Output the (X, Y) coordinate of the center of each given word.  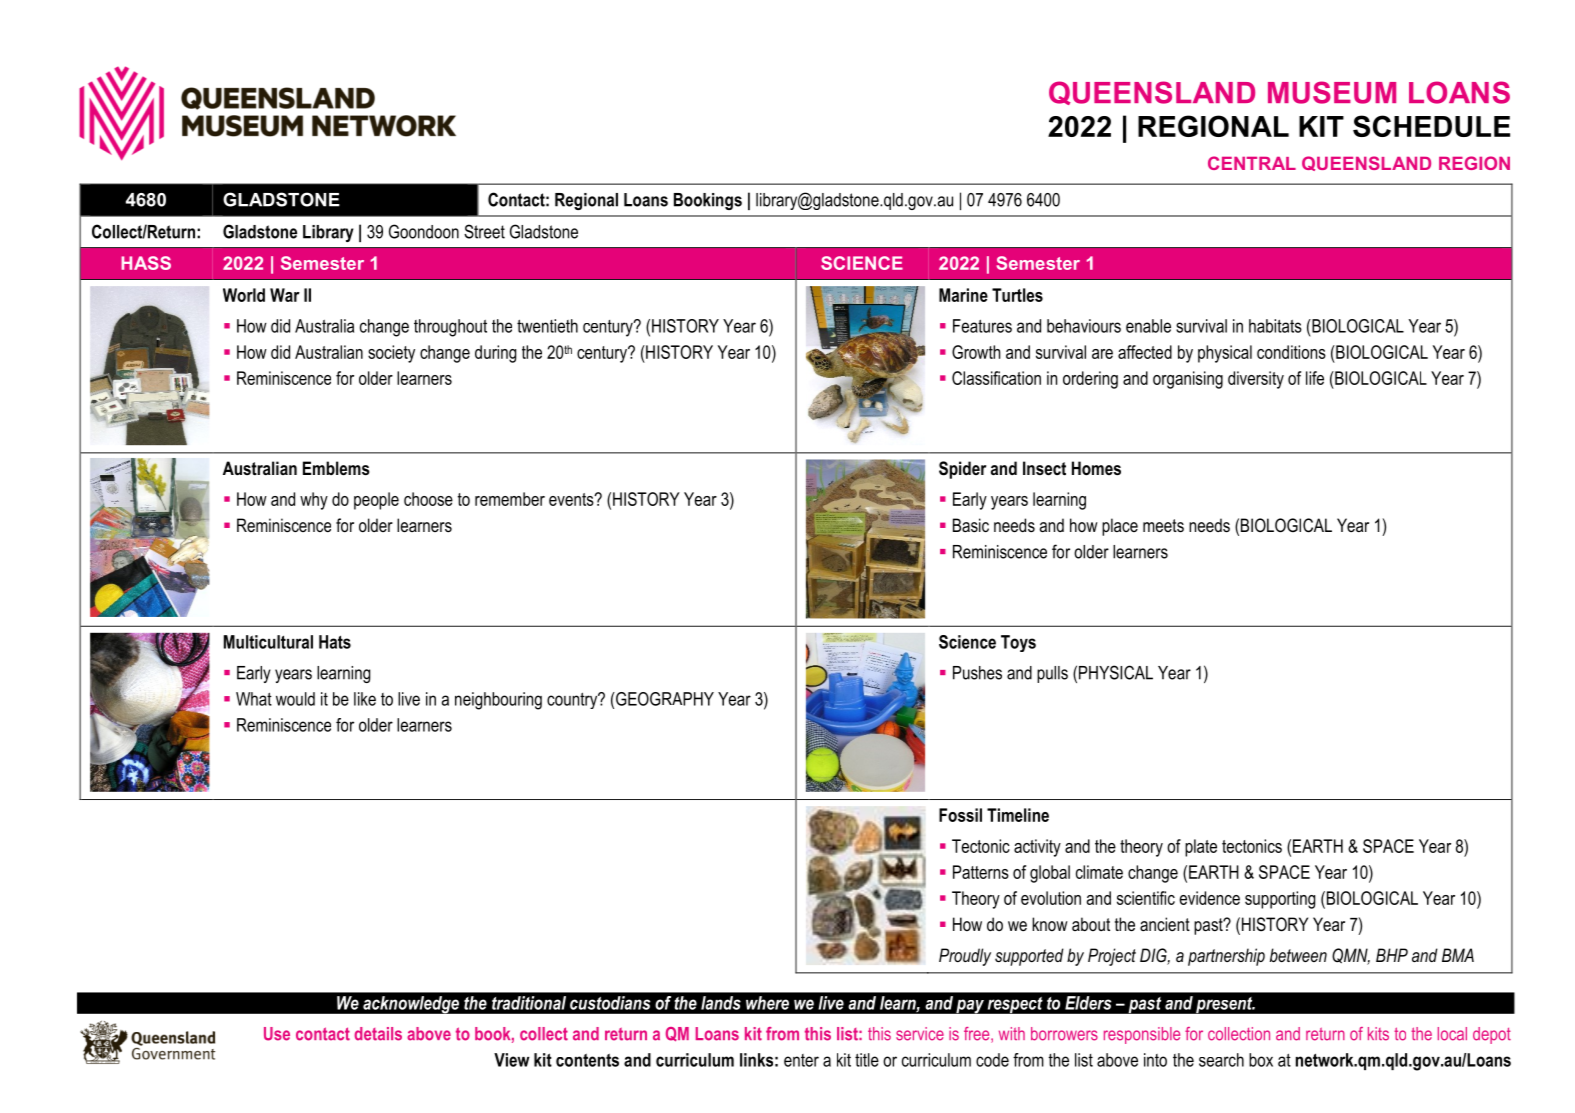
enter (801, 1060)
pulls (1052, 674)
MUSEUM (1332, 92)
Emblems (336, 468)
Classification (996, 378)
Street (484, 231)
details (378, 1034)
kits (1378, 1034)
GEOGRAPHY (664, 699)
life (1315, 378)
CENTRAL (1252, 163)
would (295, 699)
